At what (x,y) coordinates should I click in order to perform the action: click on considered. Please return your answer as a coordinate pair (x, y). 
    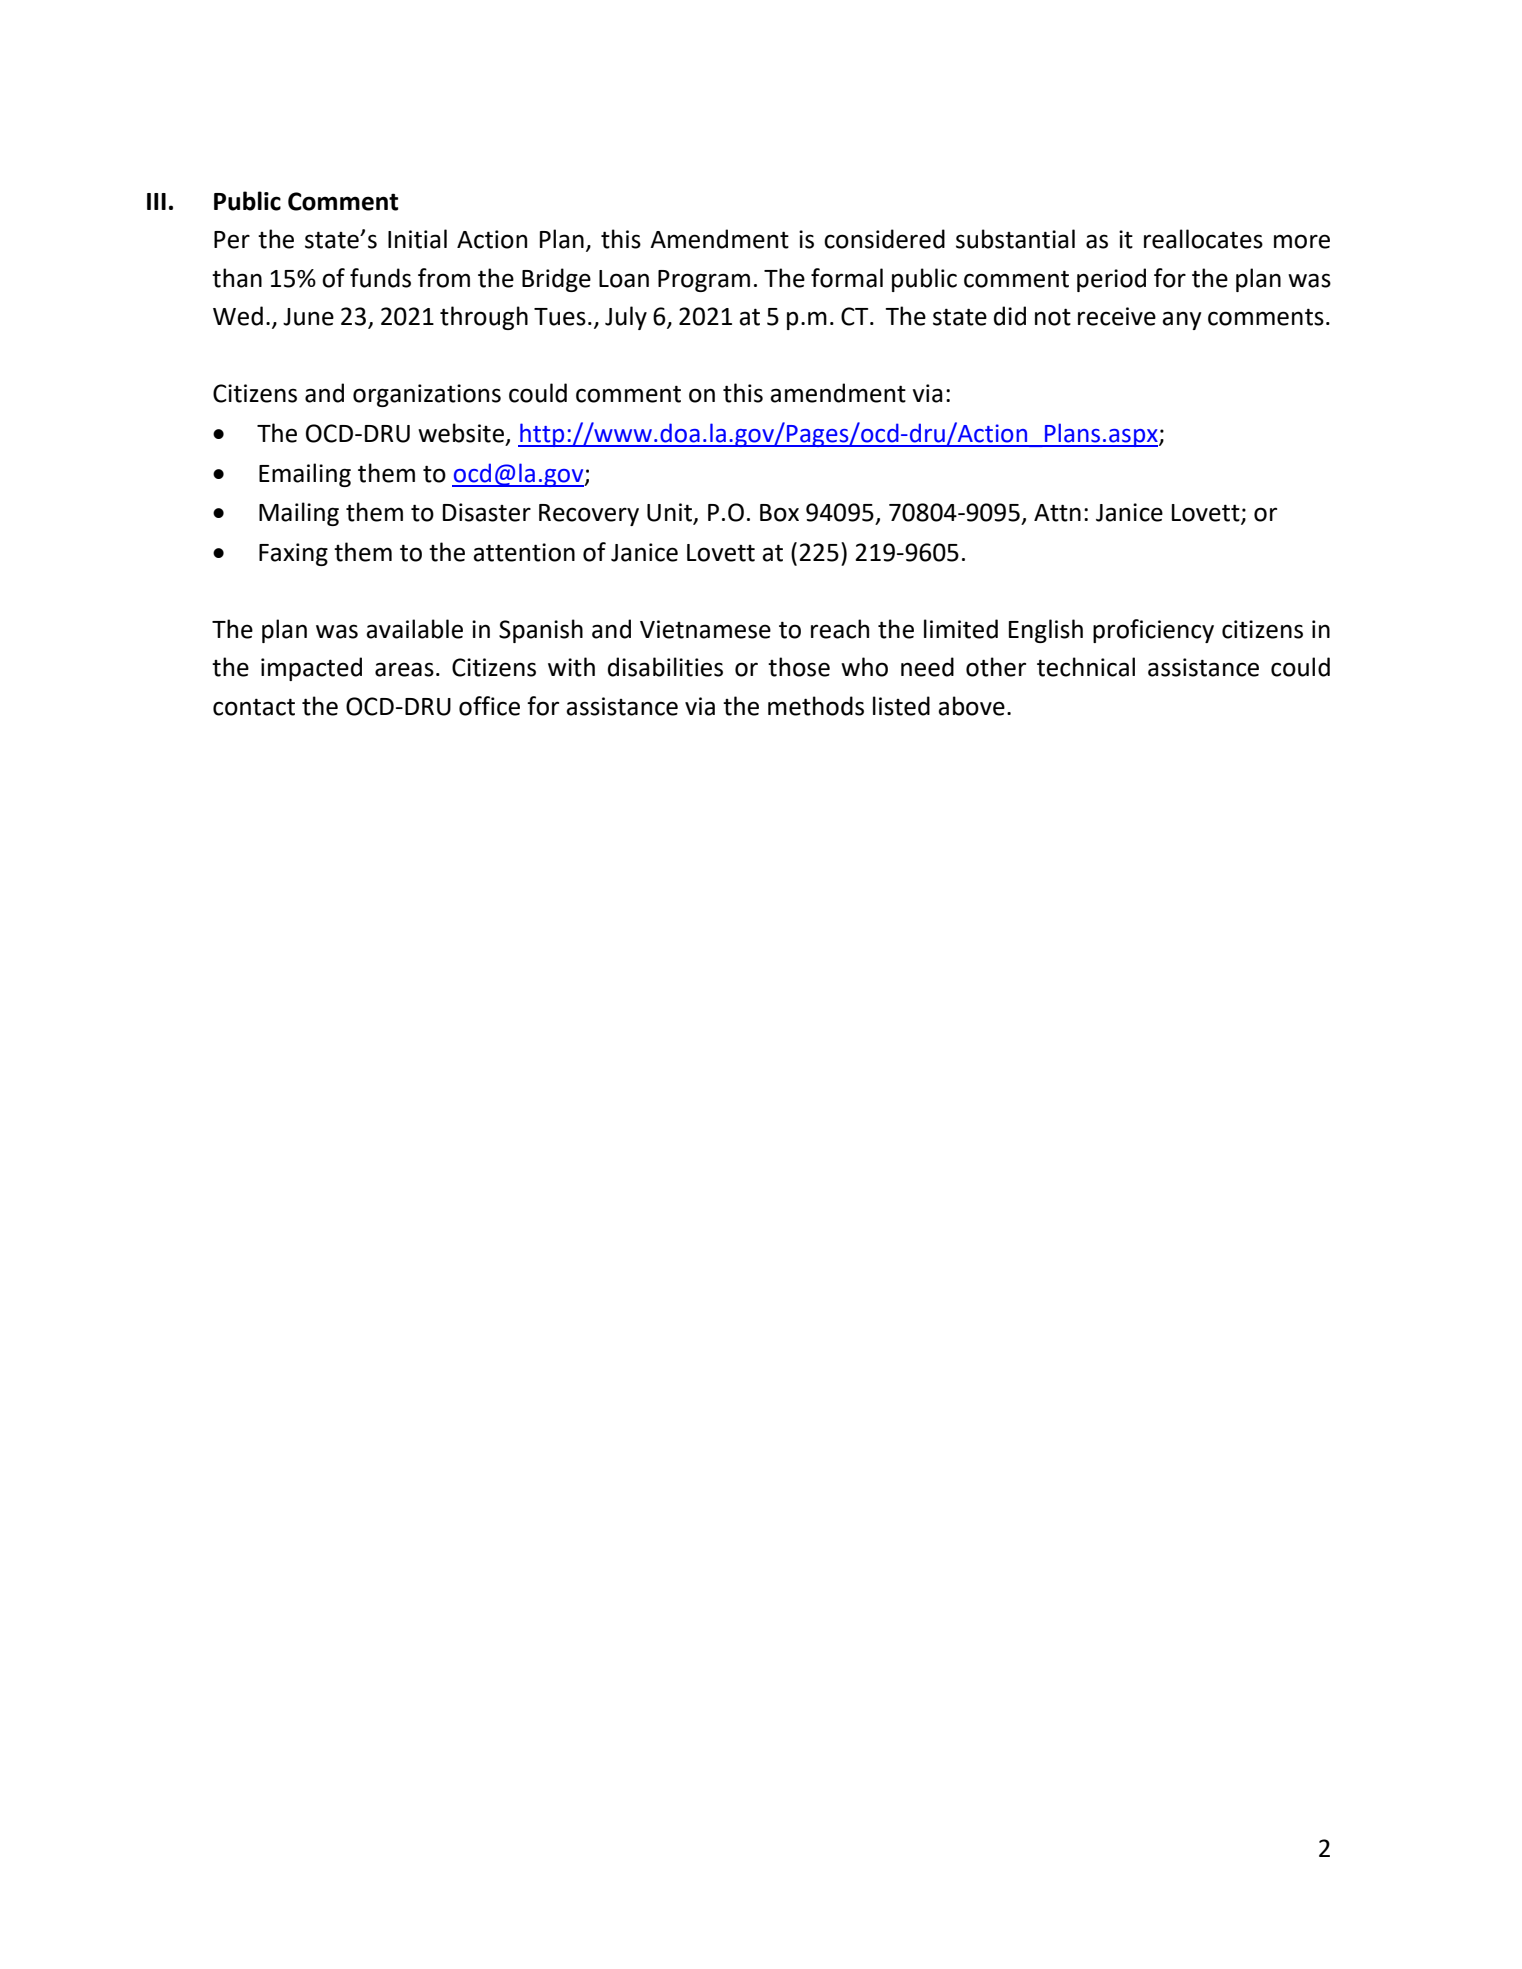
    Looking at the image, I should click on (884, 239).
